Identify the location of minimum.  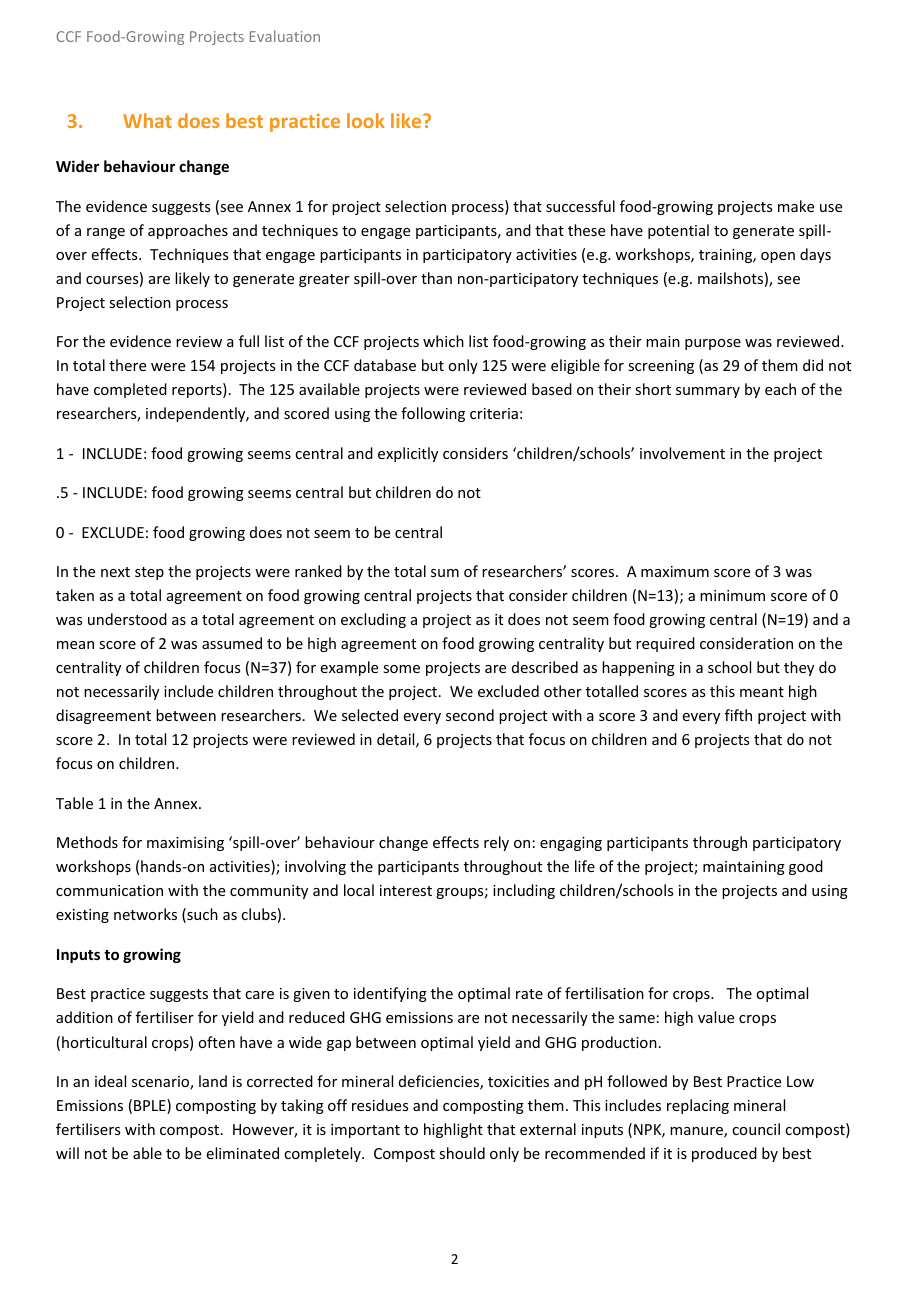
(732, 595).
